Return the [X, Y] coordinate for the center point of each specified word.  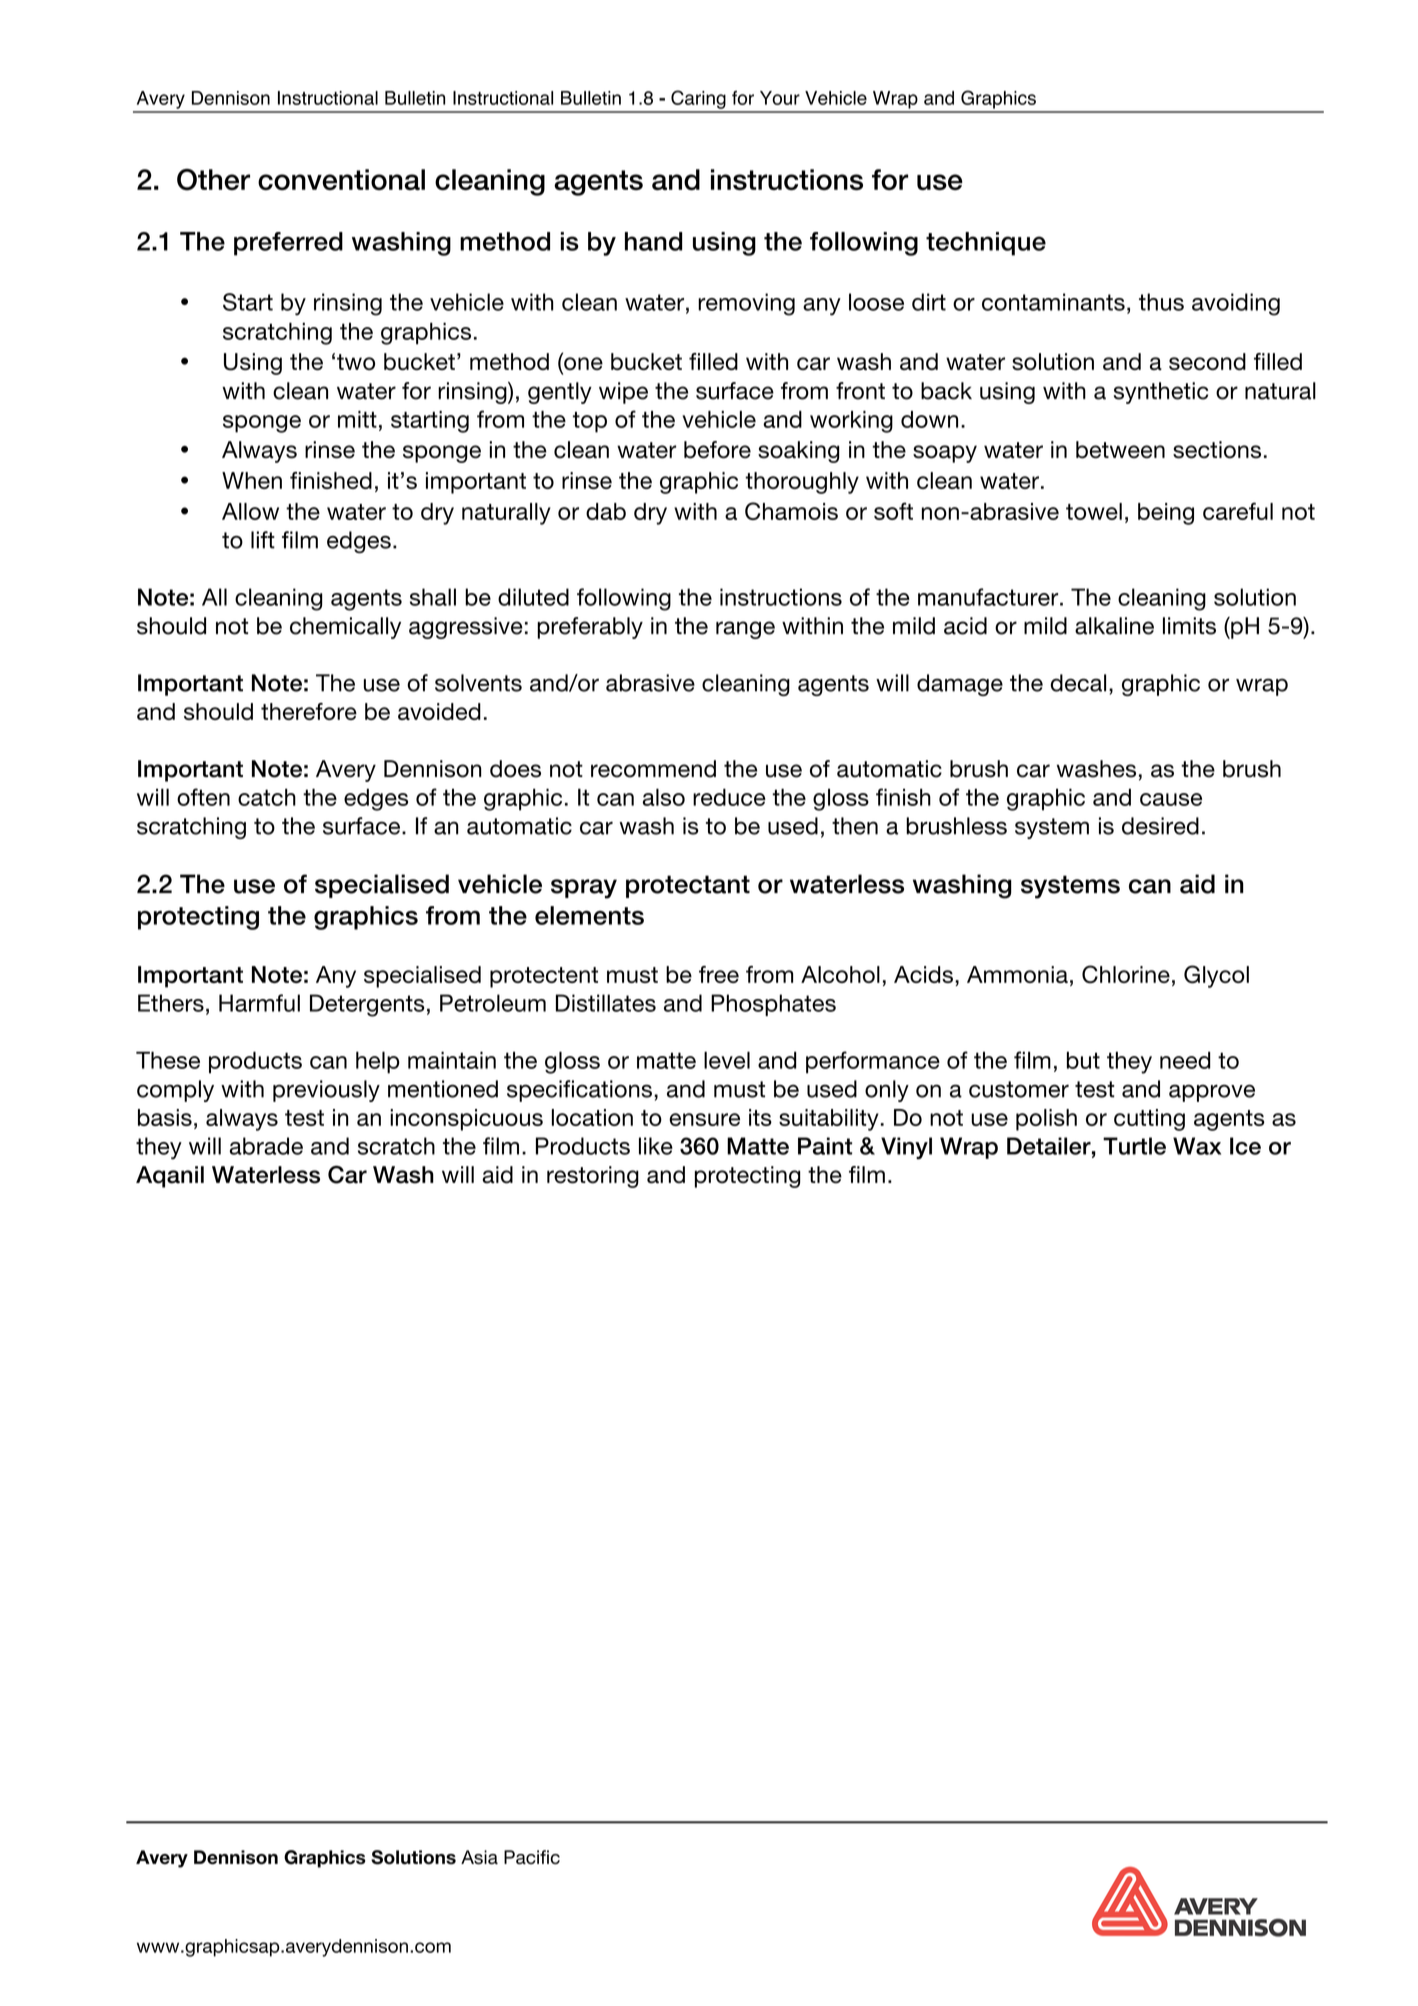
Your [780, 98]
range [745, 630]
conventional [341, 179]
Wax [1197, 1146]
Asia [479, 1857]
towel [1094, 511]
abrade [266, 1146]
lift [263, 540]
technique [986, 244]
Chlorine [1126, 974]
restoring [593, 1177]
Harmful [259, 1003]
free [719, 974]
